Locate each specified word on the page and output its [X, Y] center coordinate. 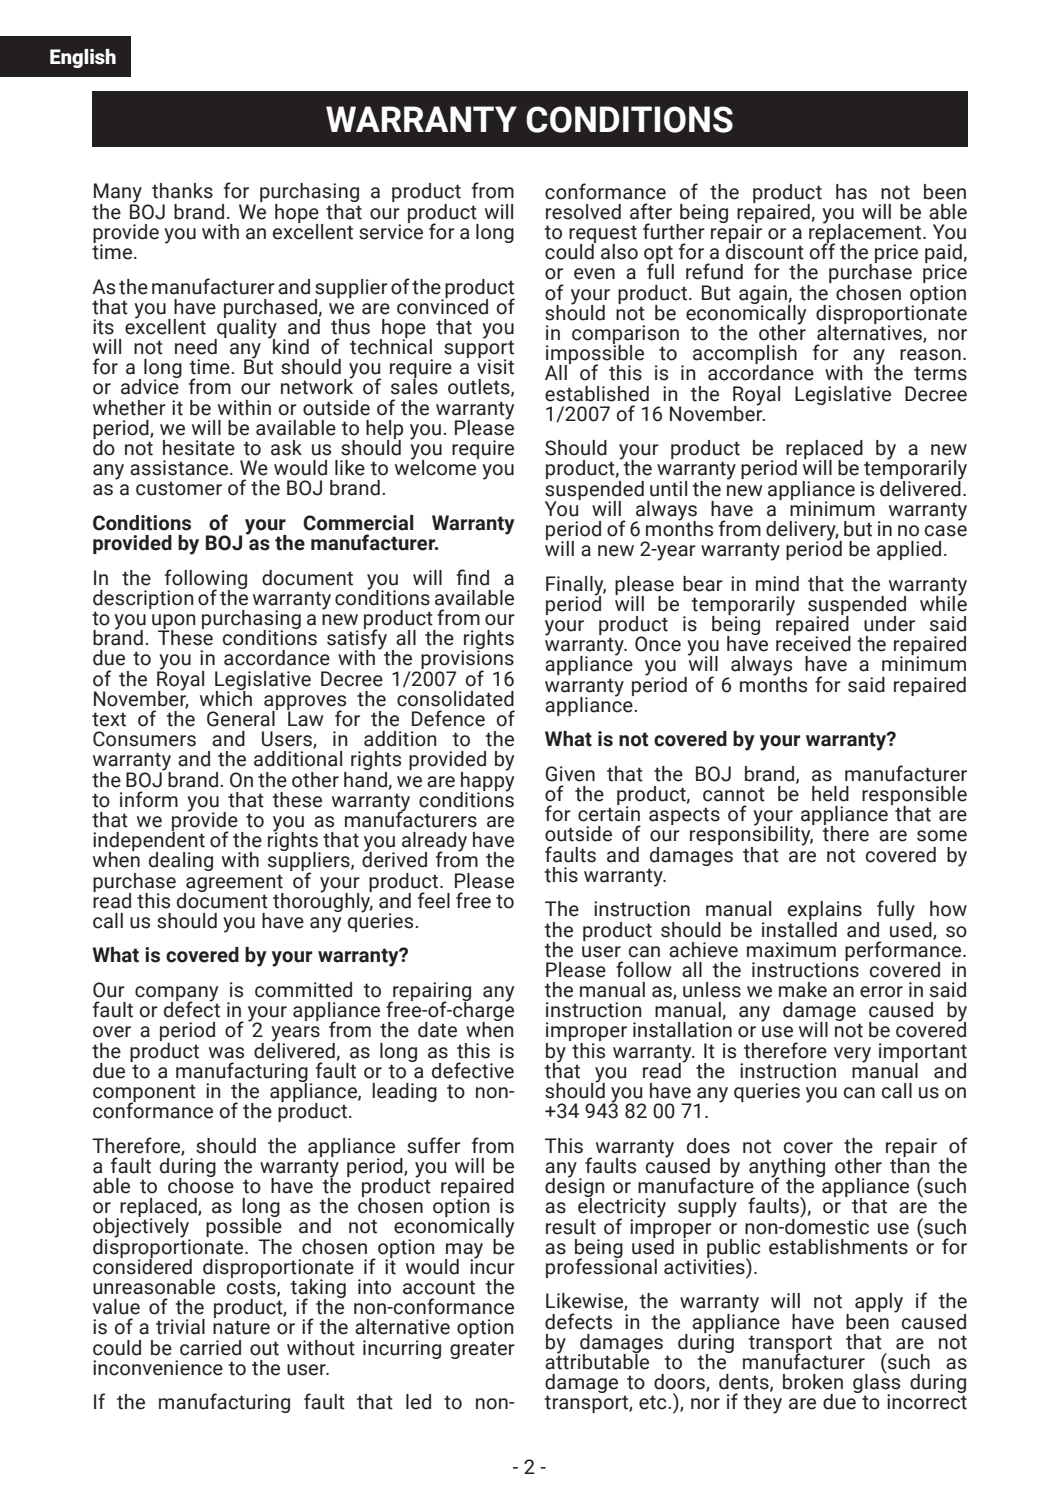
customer [179, 488]
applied [909, 550]
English [83, 58]
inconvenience [158, 1368]
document [222, 899]
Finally [576, 586]
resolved [583, 212]
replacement [866, 233]
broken [813, 1382]
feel [434, 900]
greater [482, 1350]
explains [825, 912]
